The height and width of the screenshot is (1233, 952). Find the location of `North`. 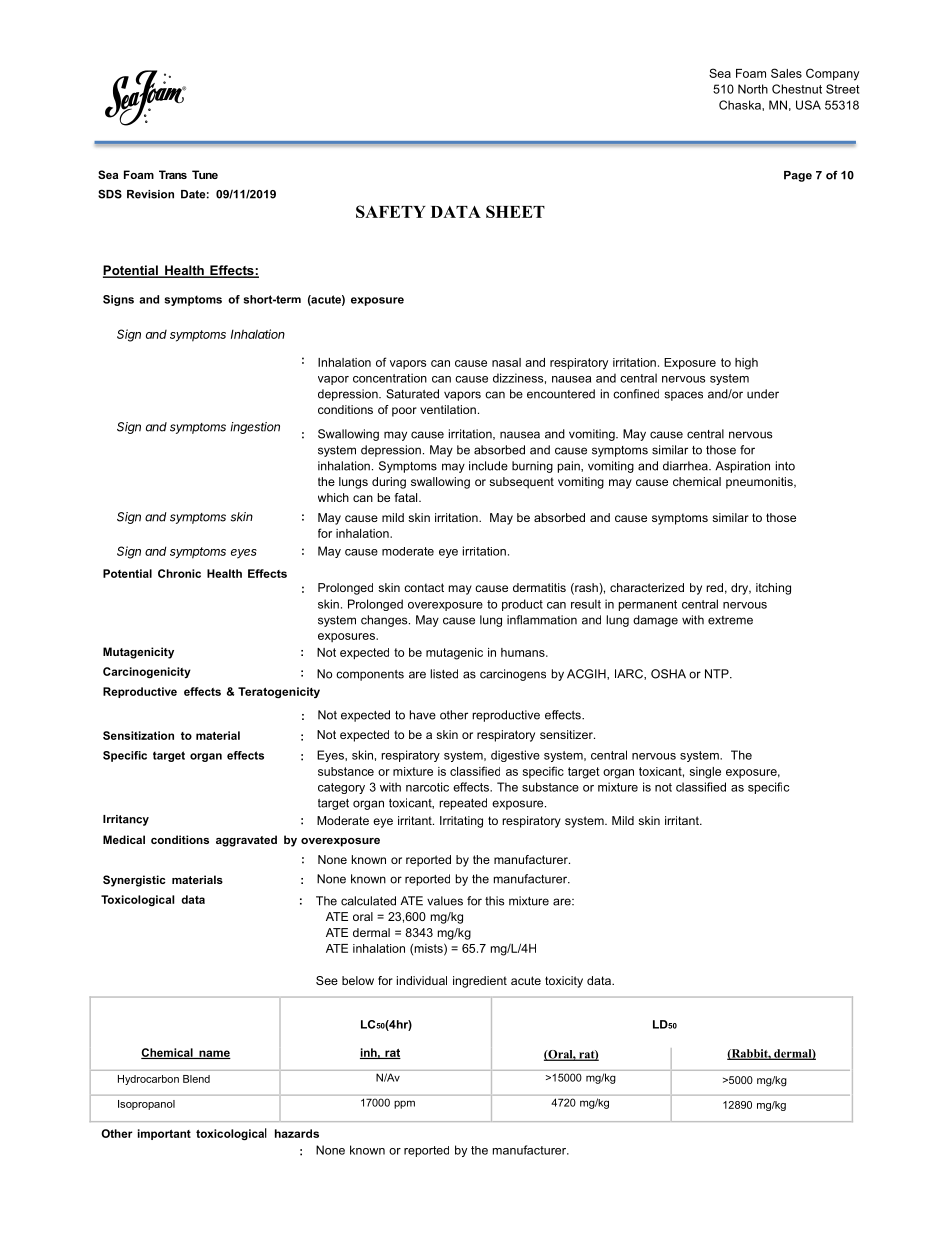

North is located at coordinates (753, 89).
